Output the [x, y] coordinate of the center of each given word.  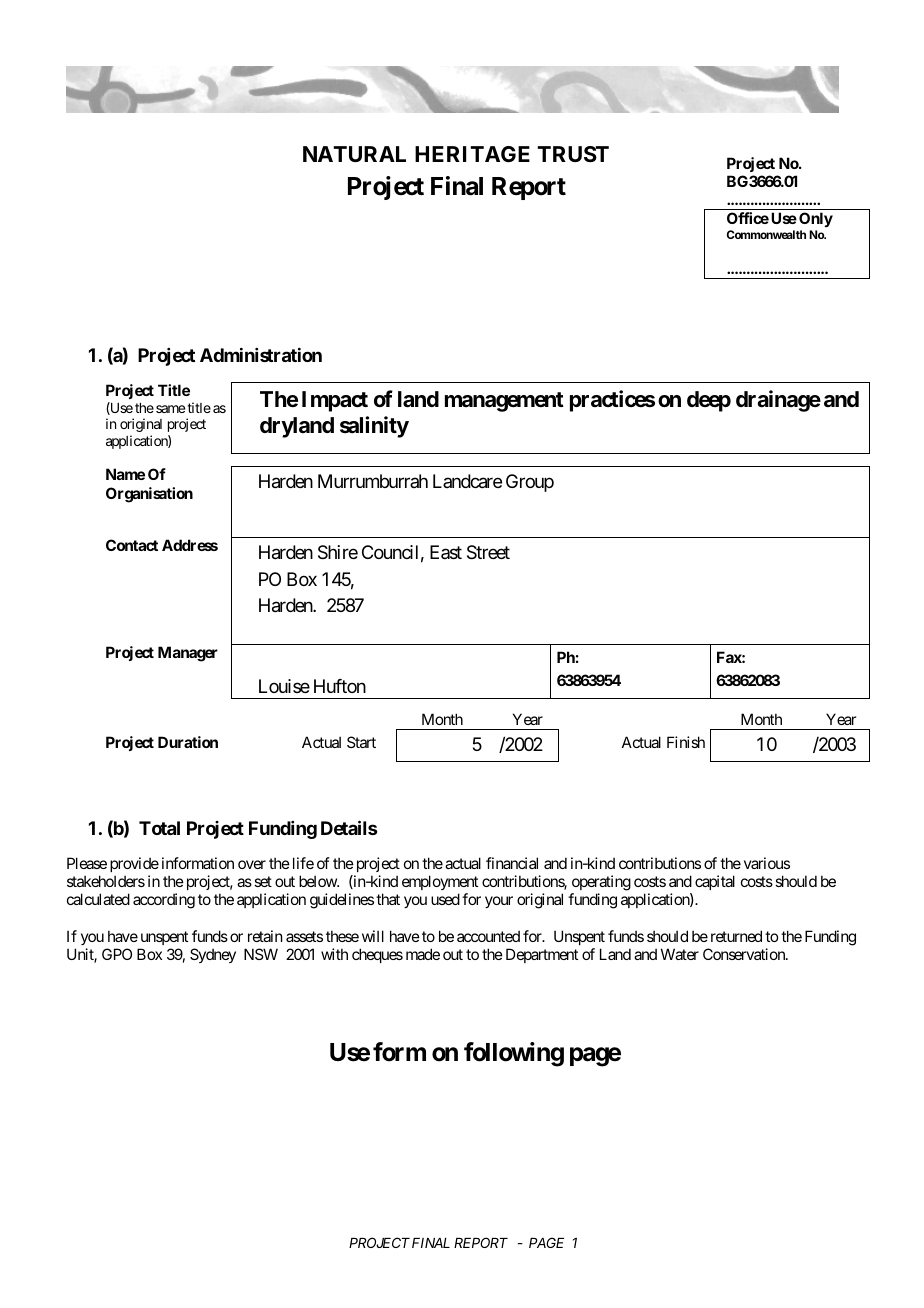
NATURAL [354, 154]
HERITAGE [472, 154]
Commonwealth [766, 234]
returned [736, 936]
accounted [488, 936]
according [164, 901]
